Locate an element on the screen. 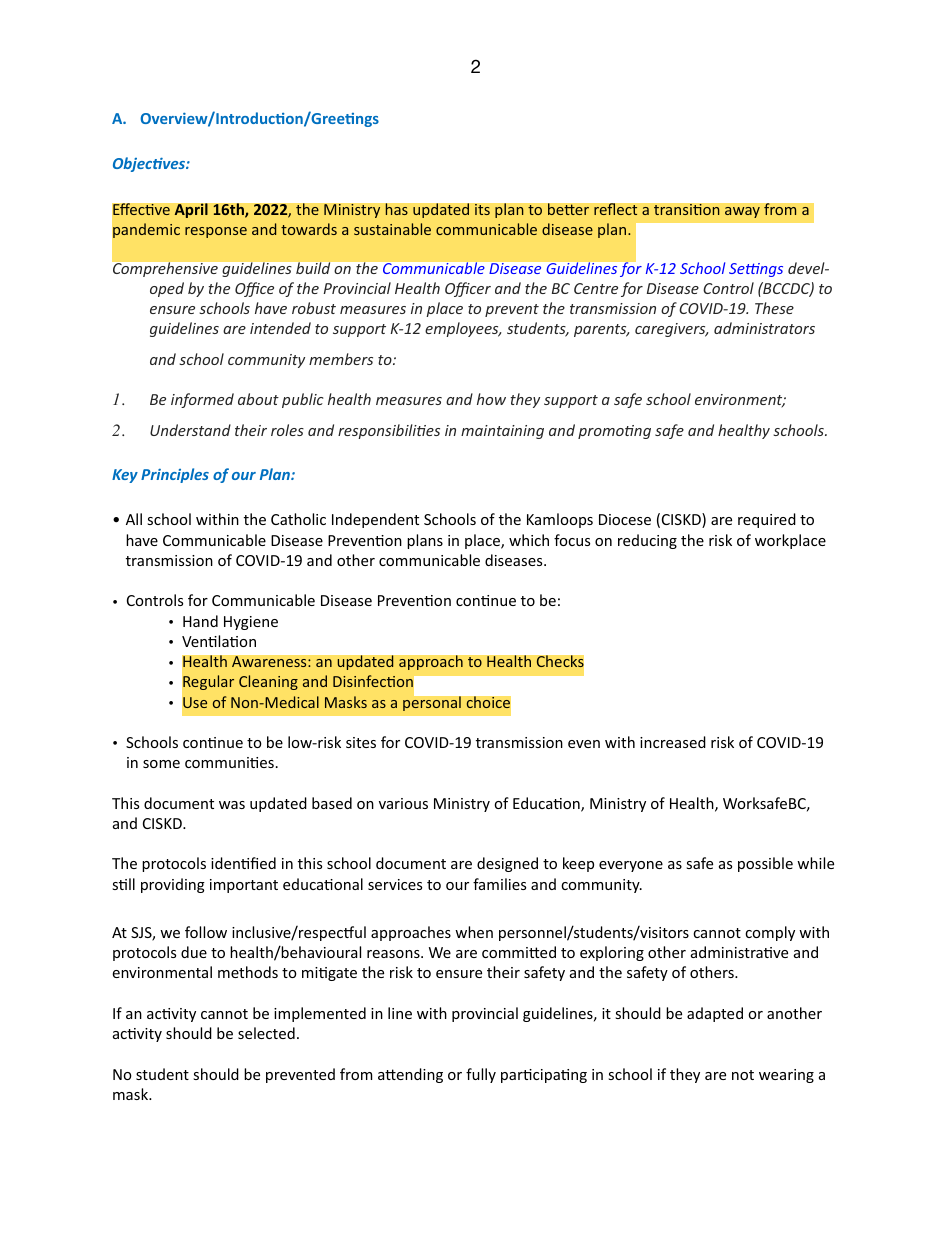  designed is located at coordinates (507, 864).
